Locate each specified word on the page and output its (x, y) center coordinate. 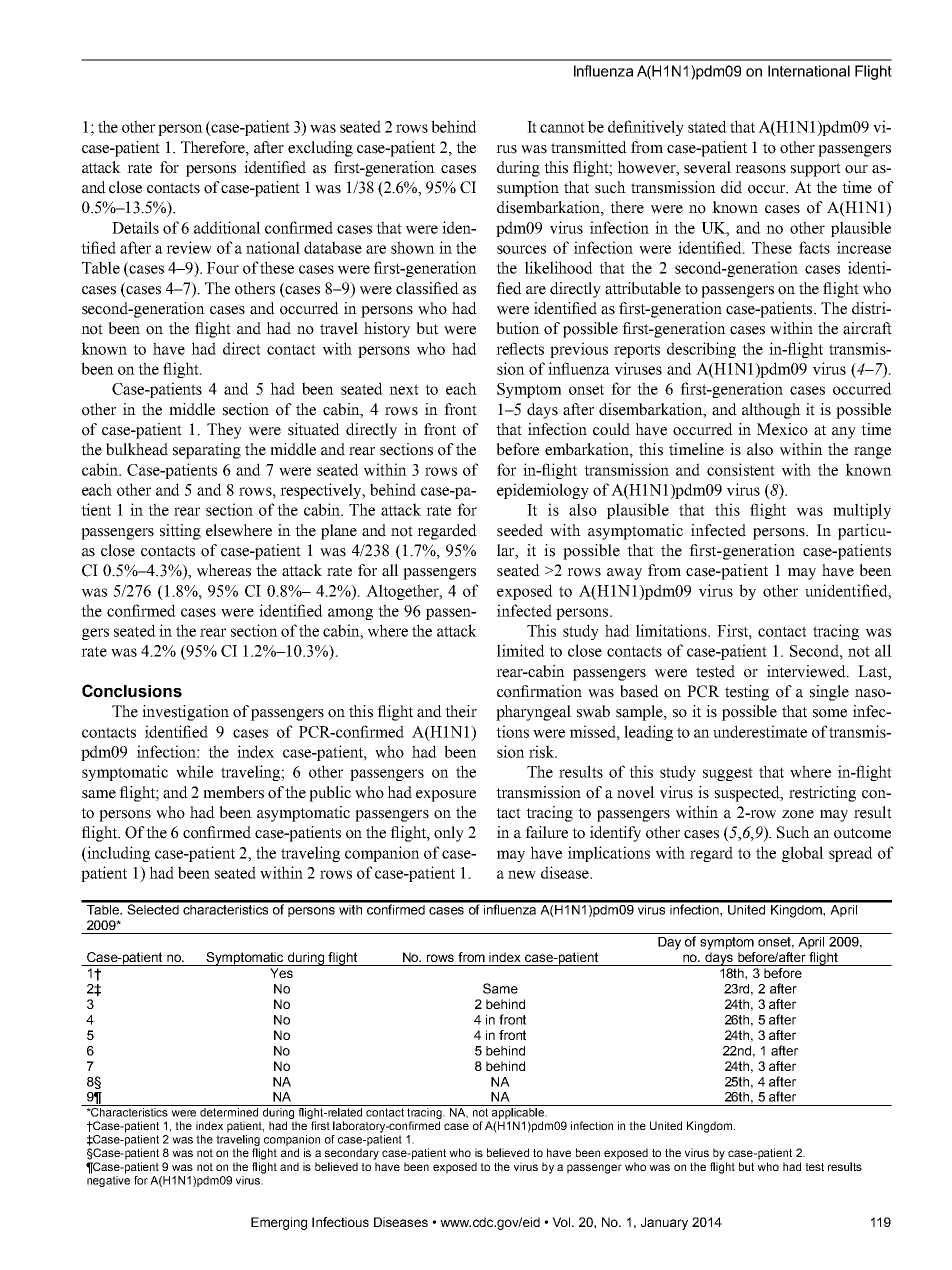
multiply (862, 511)
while (194, 771)
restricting (822, 794)
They (224, 431)
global (803, 854)
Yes (281, 973)
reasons (760, 169)
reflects (520, 348)
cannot (562, 127)
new (522, 874)
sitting (180, 532)
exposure (446, 796)
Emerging (279, 1223)
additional (227, 227)
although (771, 411)
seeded (520, 530)
